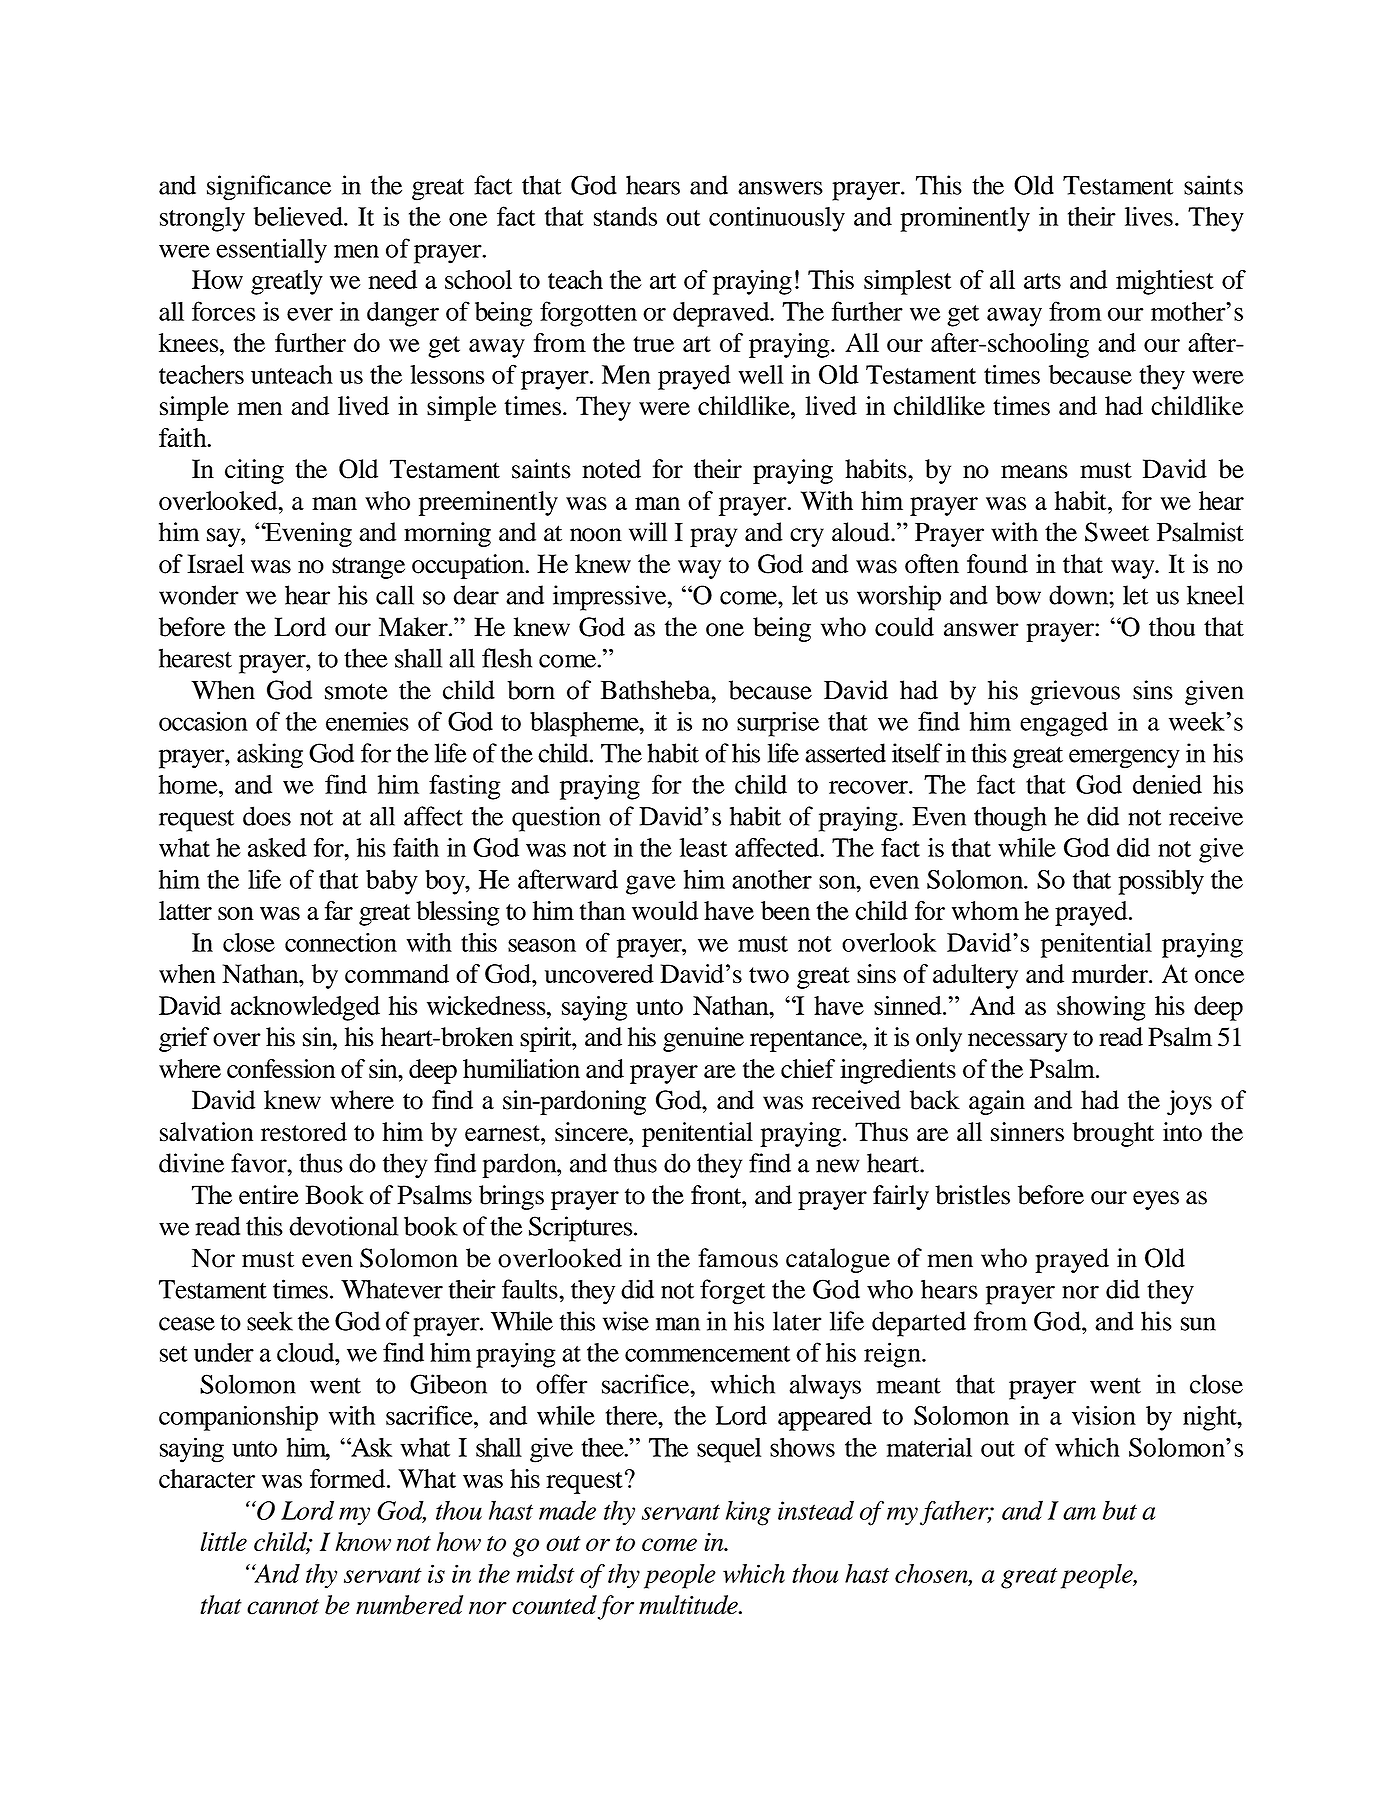 This screenshot has width=1399, height=1811. Describe the element at coordinates (689, 1605) in the screenshot. I see `multitude` at that location.
